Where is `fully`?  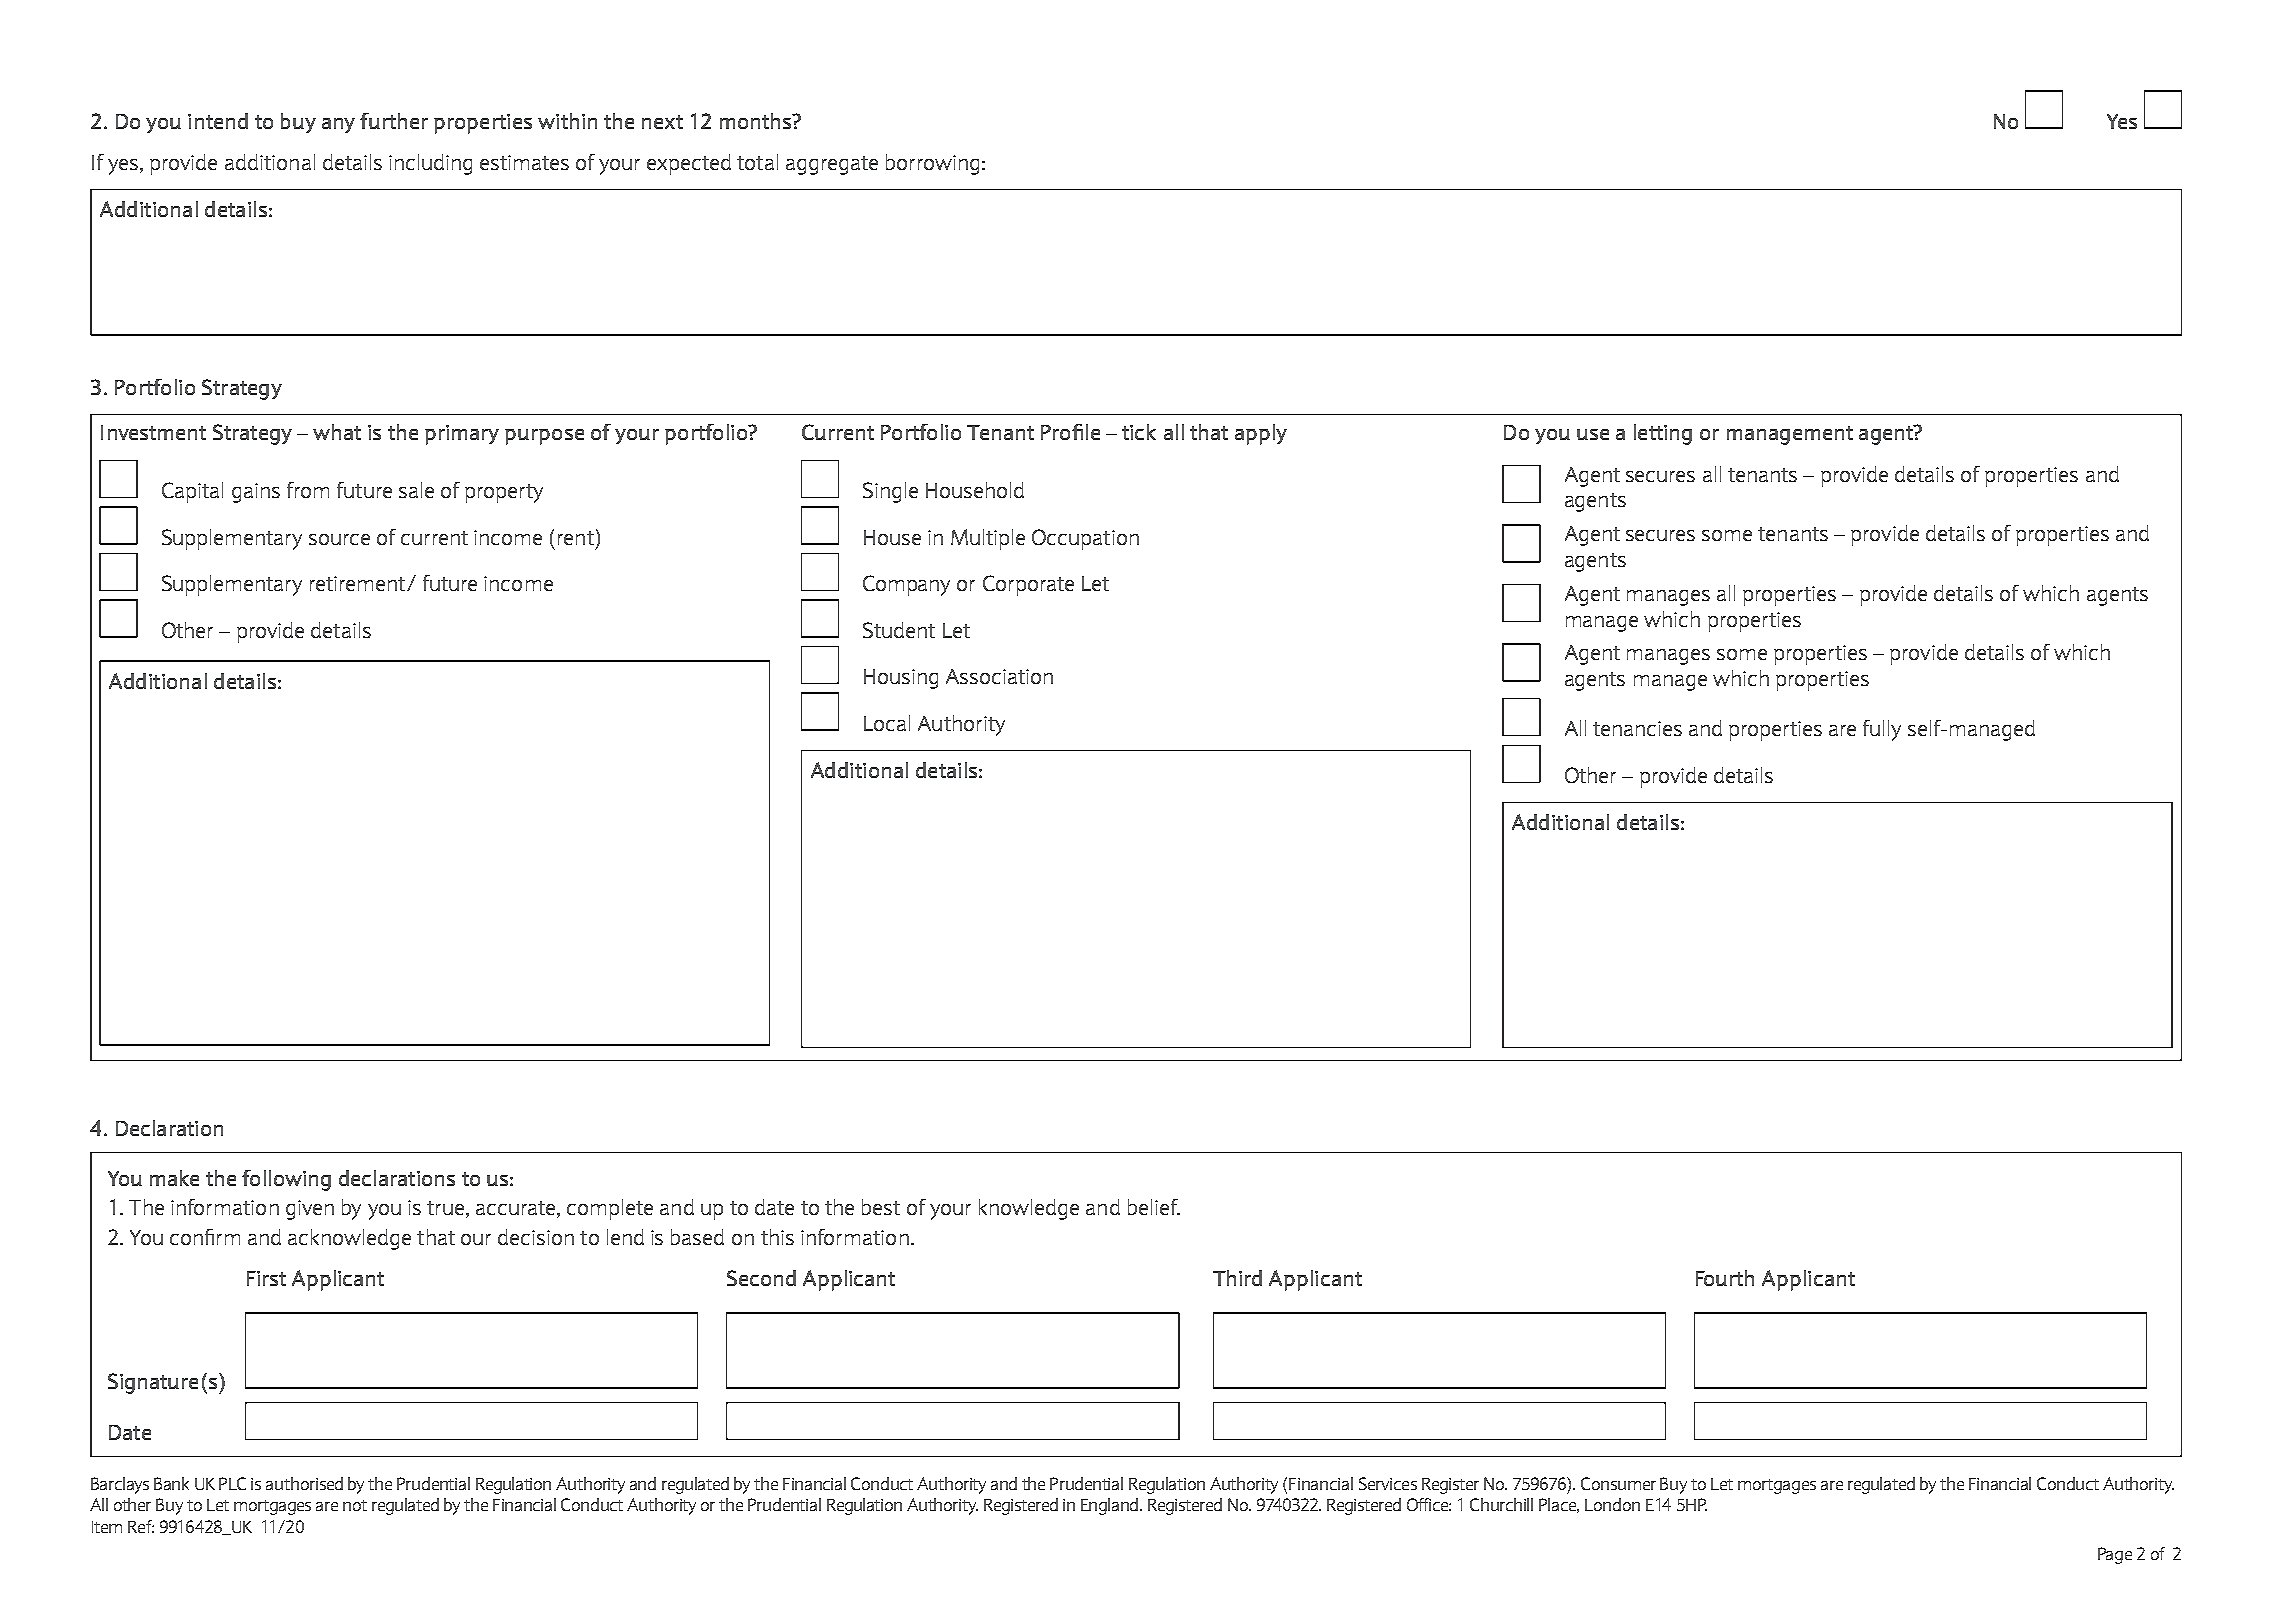 fully is located at coordinates (1882, 730).
